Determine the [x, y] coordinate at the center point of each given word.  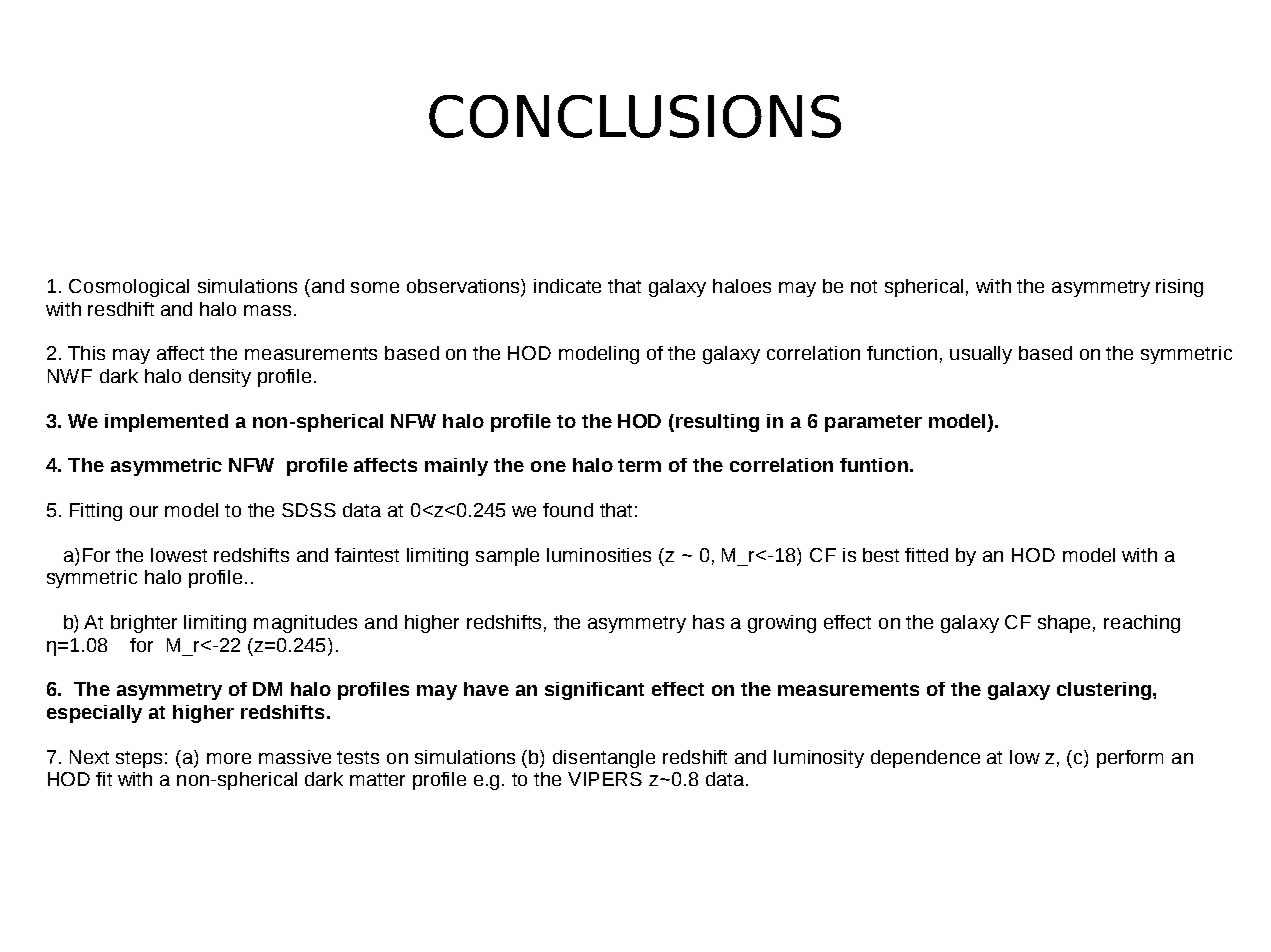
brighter [144, 624]
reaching [1142, 624]
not [864, 286]
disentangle [604, 759]
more [229, 758]
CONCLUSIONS [635, 116]
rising [1179, 288]
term [639, 465]
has [708, 622]
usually [981, 355]
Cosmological [129, 288]
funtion [874, 465]
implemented [166, 423]
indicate [567, 286]
